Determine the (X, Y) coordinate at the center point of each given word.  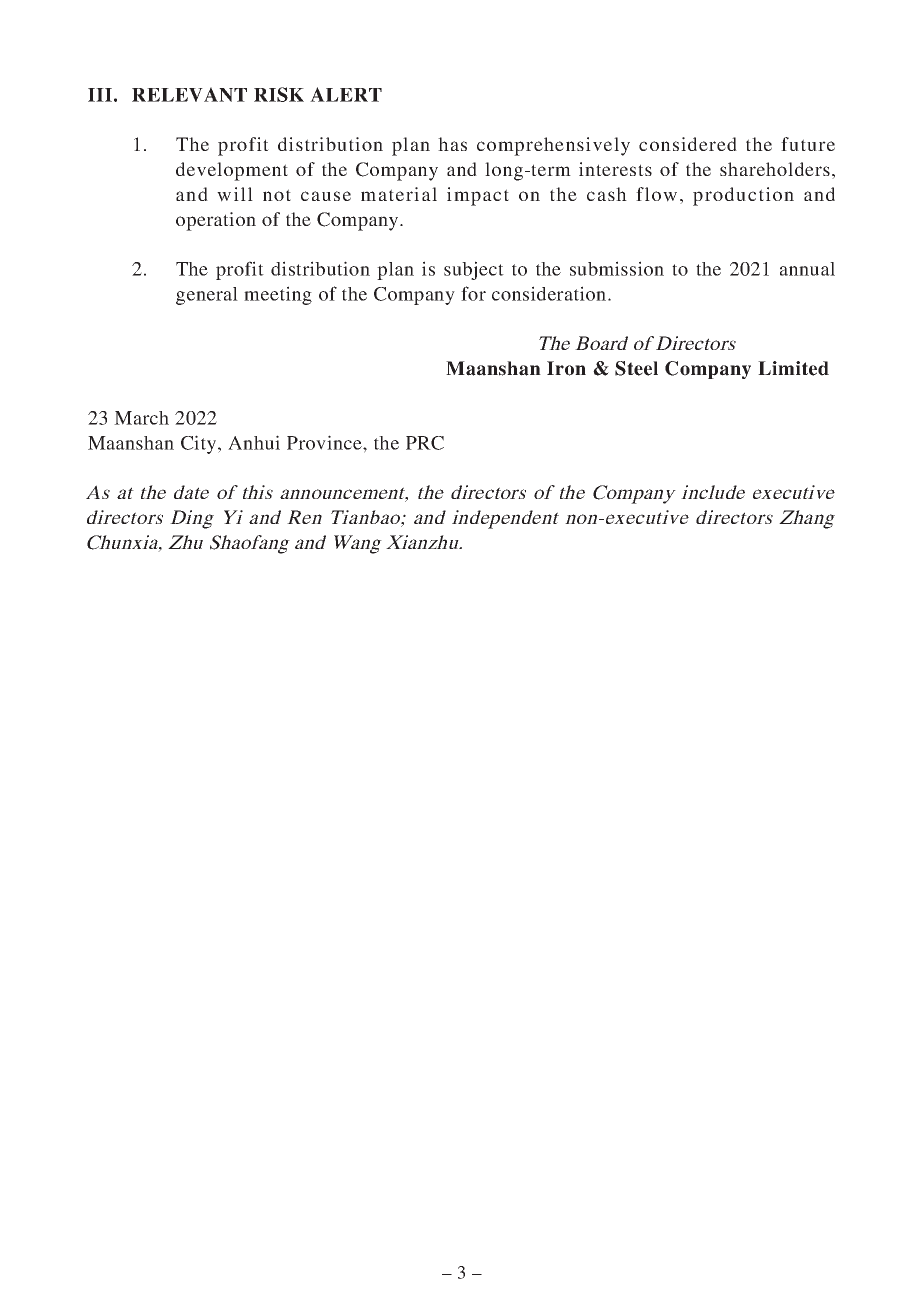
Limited (793, 368)
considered (688, 144)
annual (807, 269)
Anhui (254, 442)
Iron (566, 368)
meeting (278, 295)
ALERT (346, 94)
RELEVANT (189, 94)
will (235, 194)
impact (478, 196)
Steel (636, 368)
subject (474, 270)
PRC (425, 443)
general (207, 296)
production (743, 196)
